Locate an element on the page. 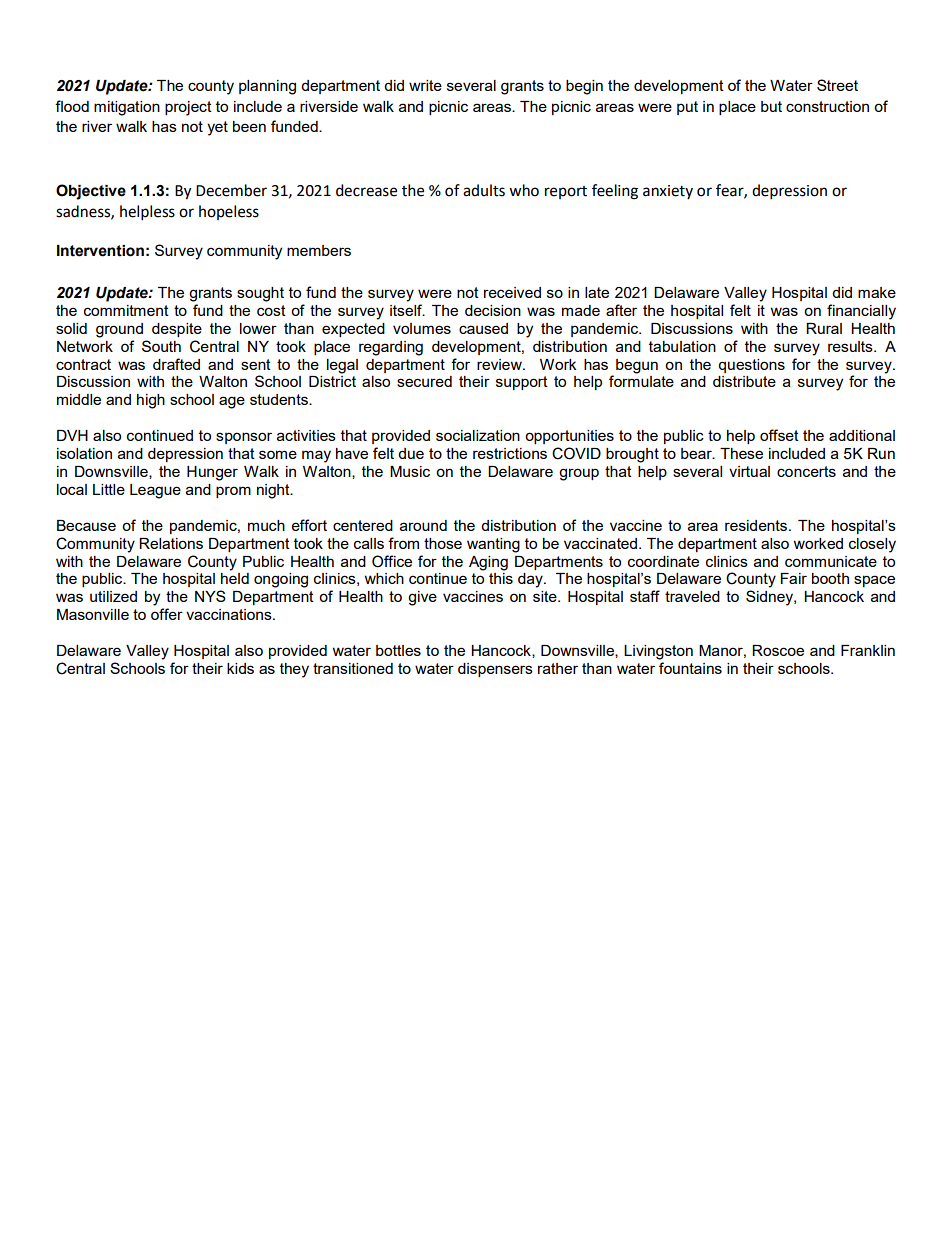  drafted is located at coordinates (176, 364).
